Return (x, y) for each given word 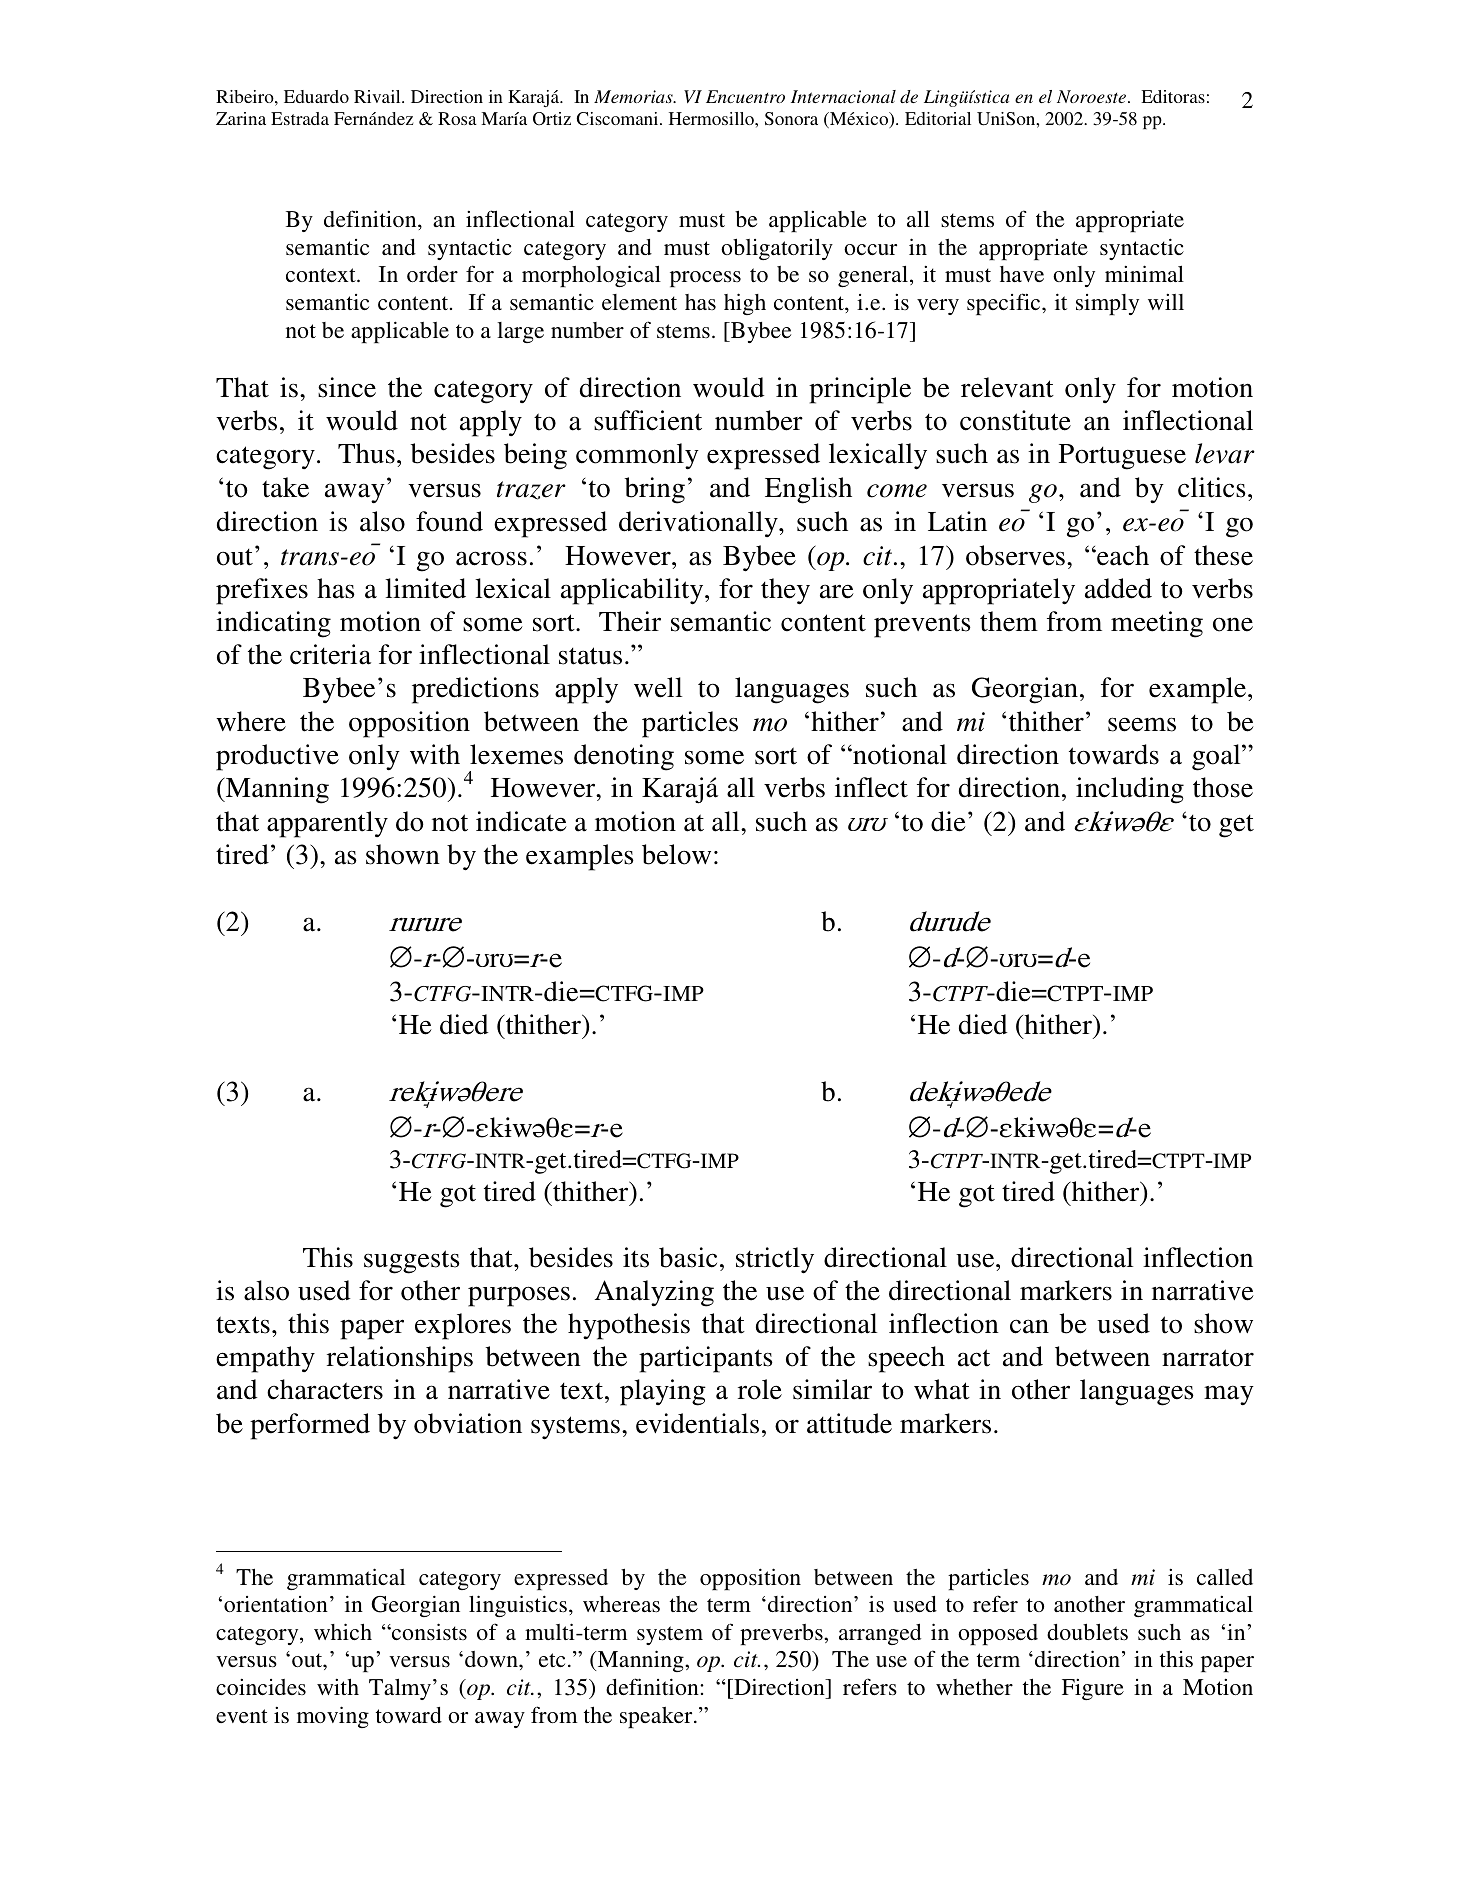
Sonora (791, 119)
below (676, 854)
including (1130, 790)
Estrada (300, 118)
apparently (327, 824)
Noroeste (1091, 96)
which (343, 1631)
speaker (657, 1717)
